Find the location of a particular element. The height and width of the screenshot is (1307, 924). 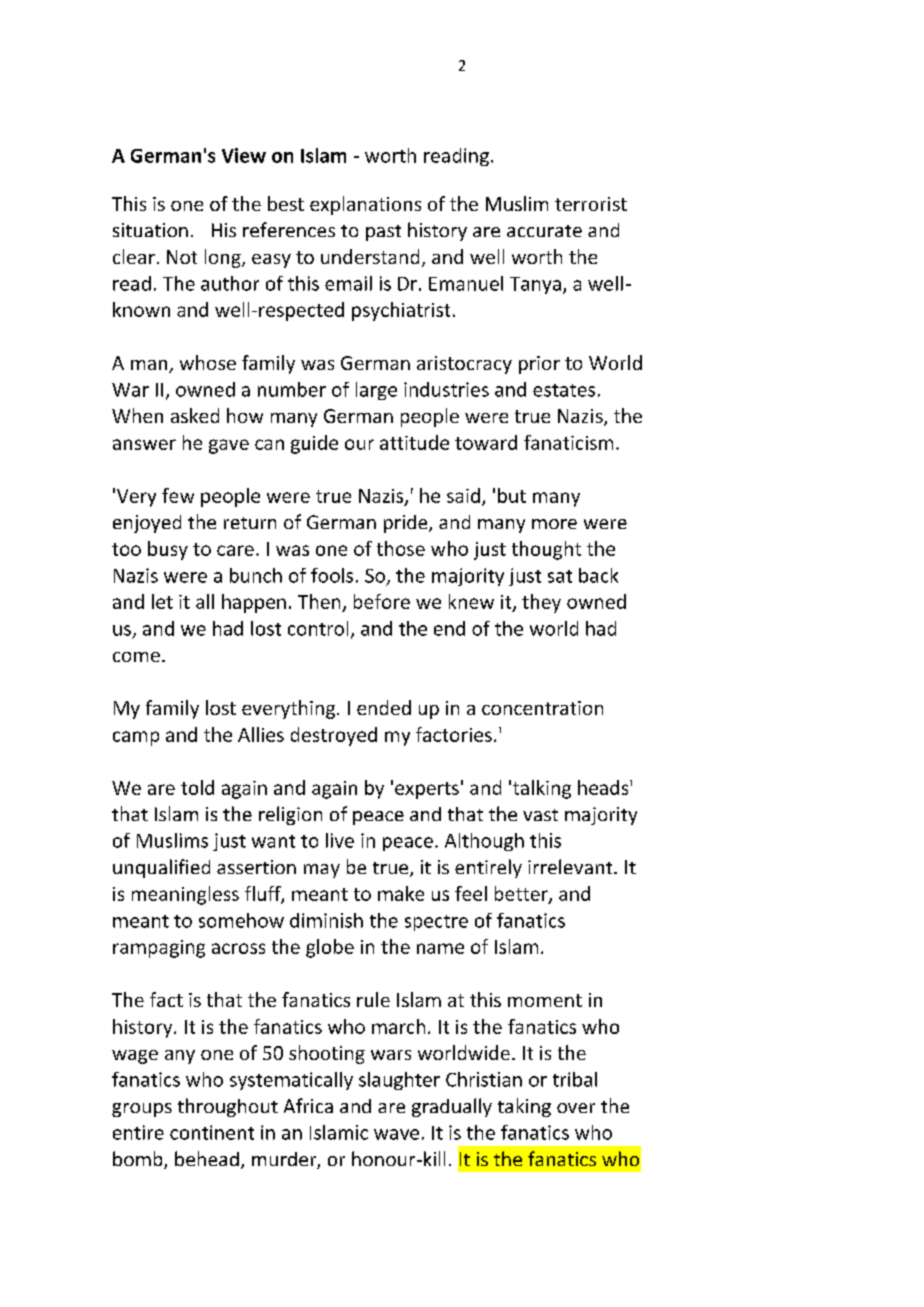

wave is located at coordinates (396, 1134).
